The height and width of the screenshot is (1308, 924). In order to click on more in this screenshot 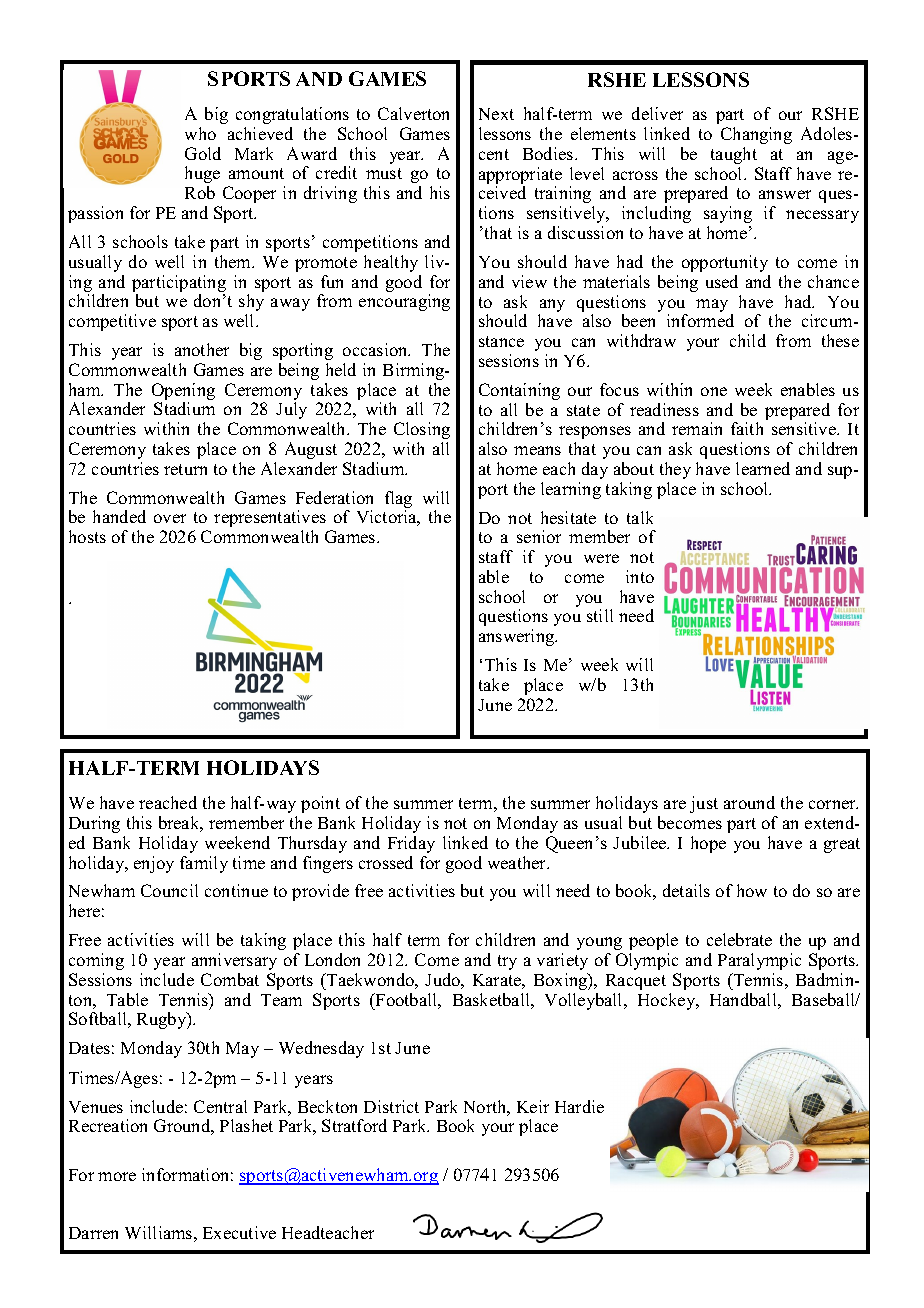, I will do `click(117, 1176)`.
